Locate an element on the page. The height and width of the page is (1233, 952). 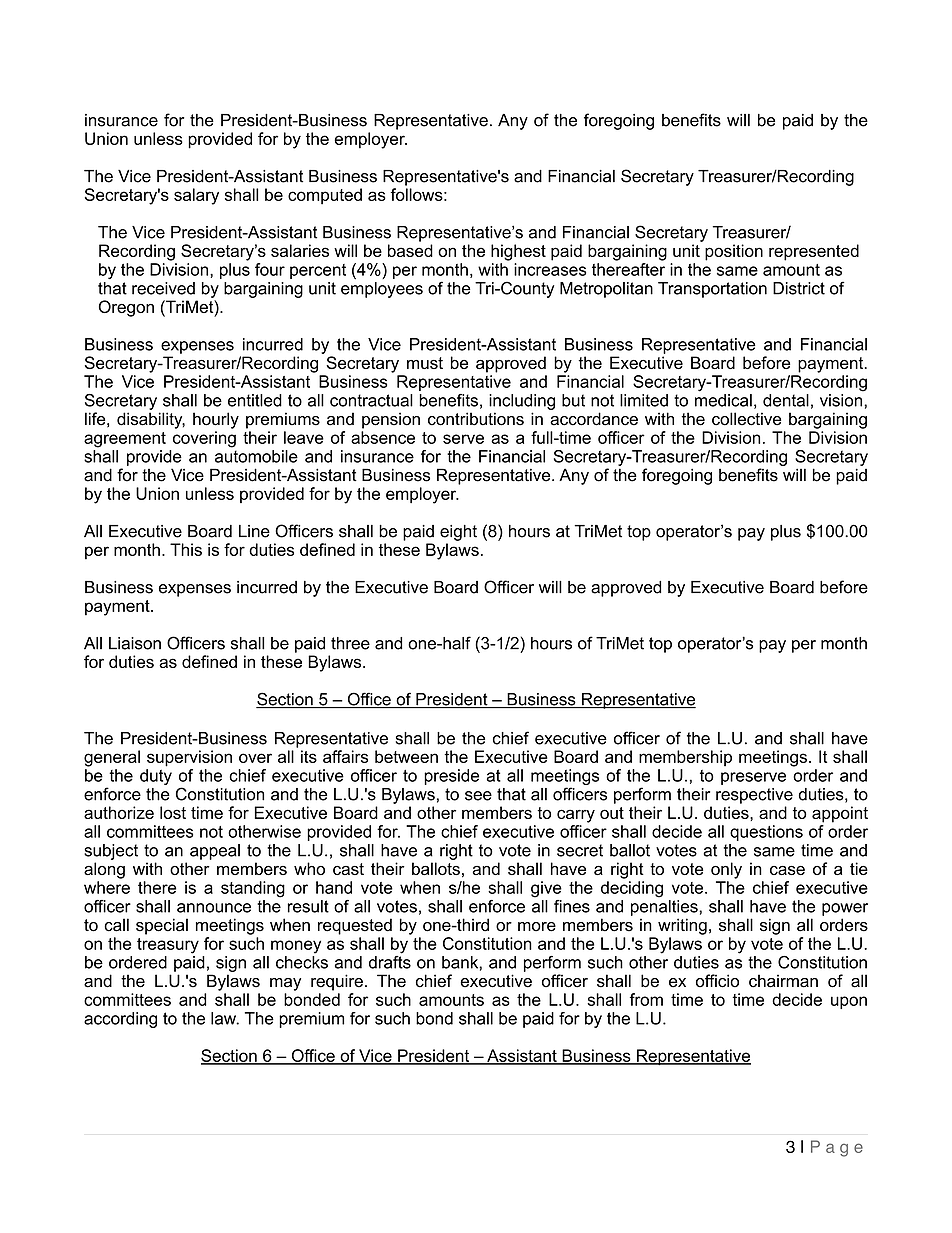
salary is located at coordinates (196, 196).
